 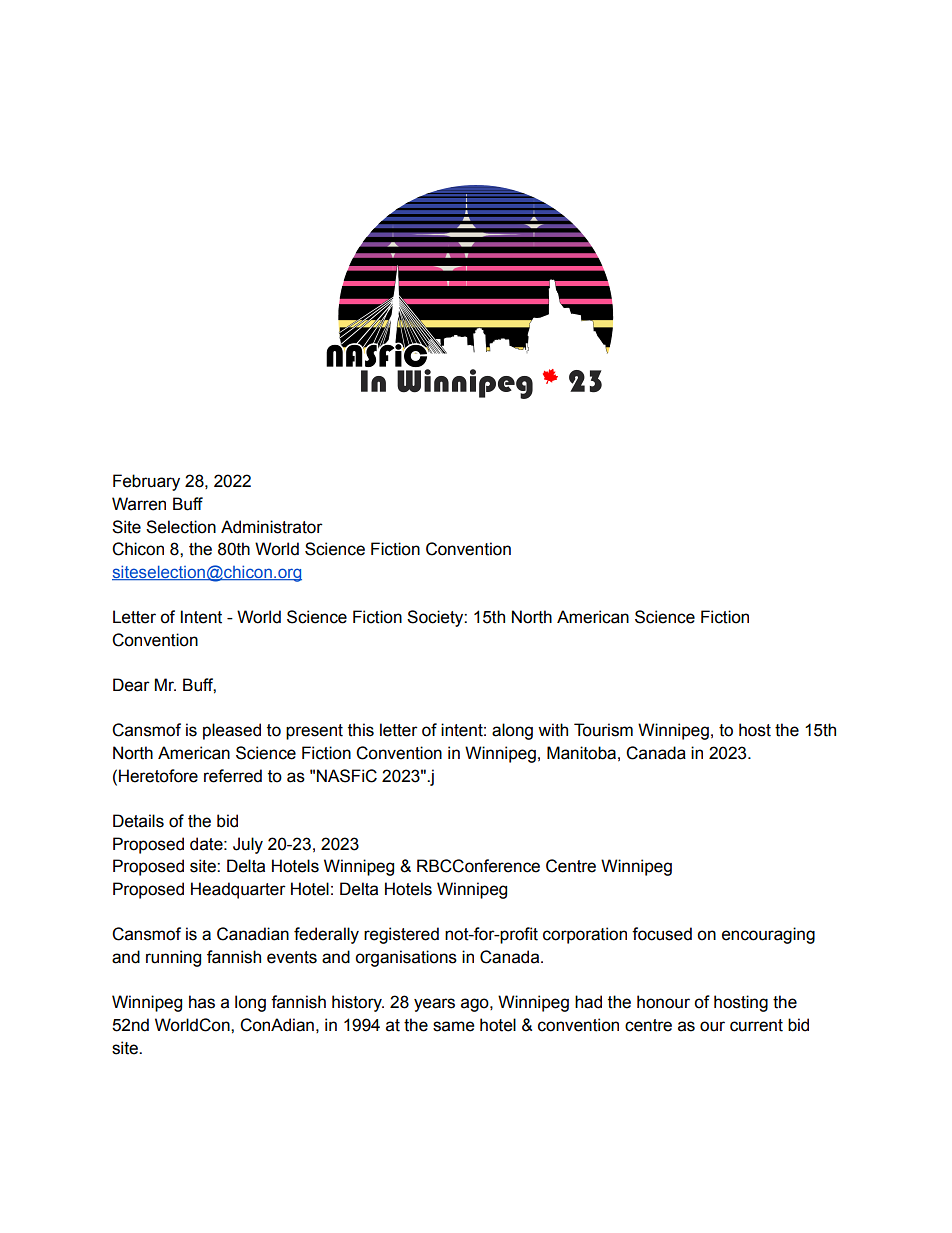 I want to click on has, so click(x=202, y=1002).
